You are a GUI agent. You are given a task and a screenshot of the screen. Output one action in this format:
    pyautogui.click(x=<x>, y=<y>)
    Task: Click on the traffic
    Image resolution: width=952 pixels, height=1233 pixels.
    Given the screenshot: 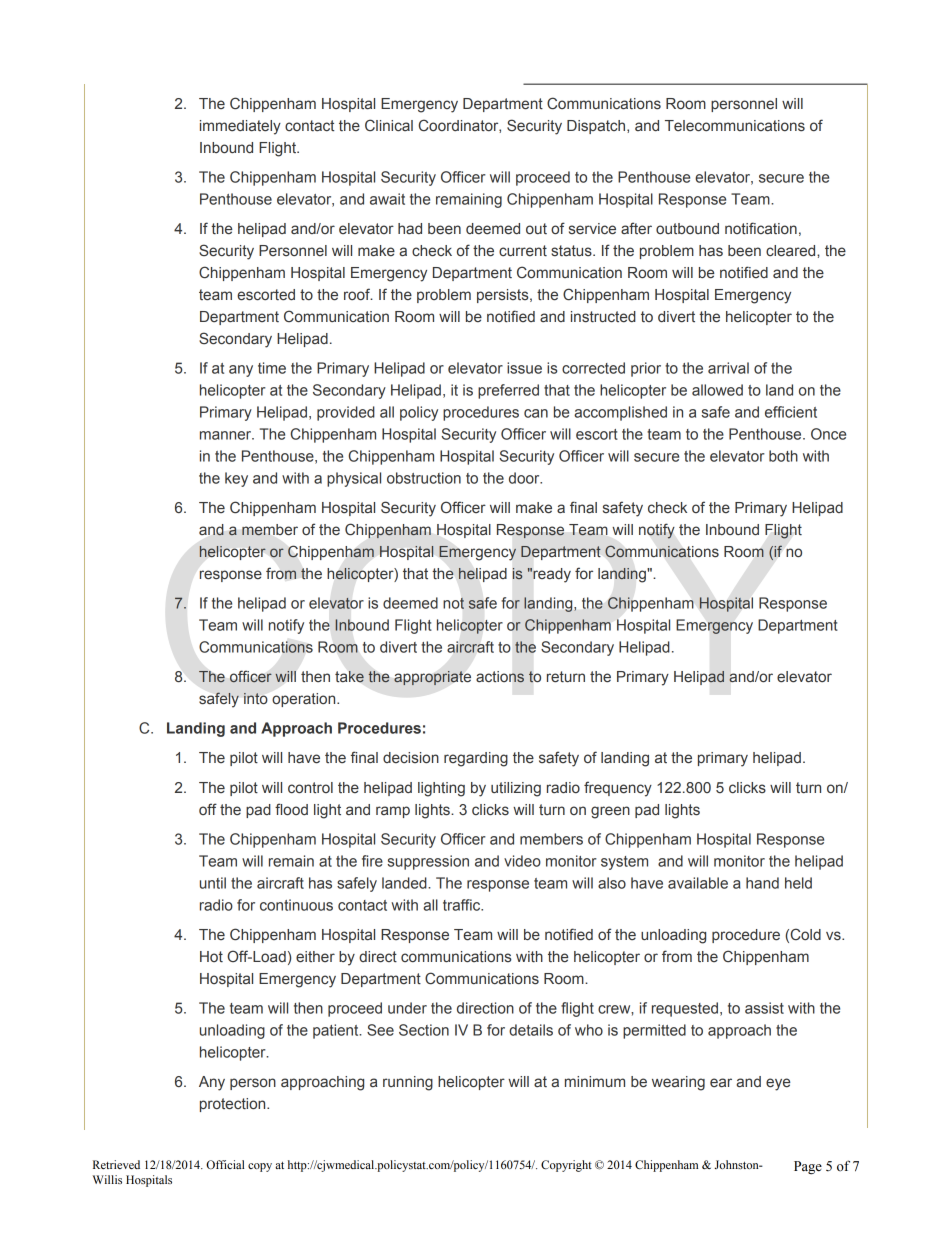 What is the action you would take?
    pyautogui.click(x=463, y=905)
